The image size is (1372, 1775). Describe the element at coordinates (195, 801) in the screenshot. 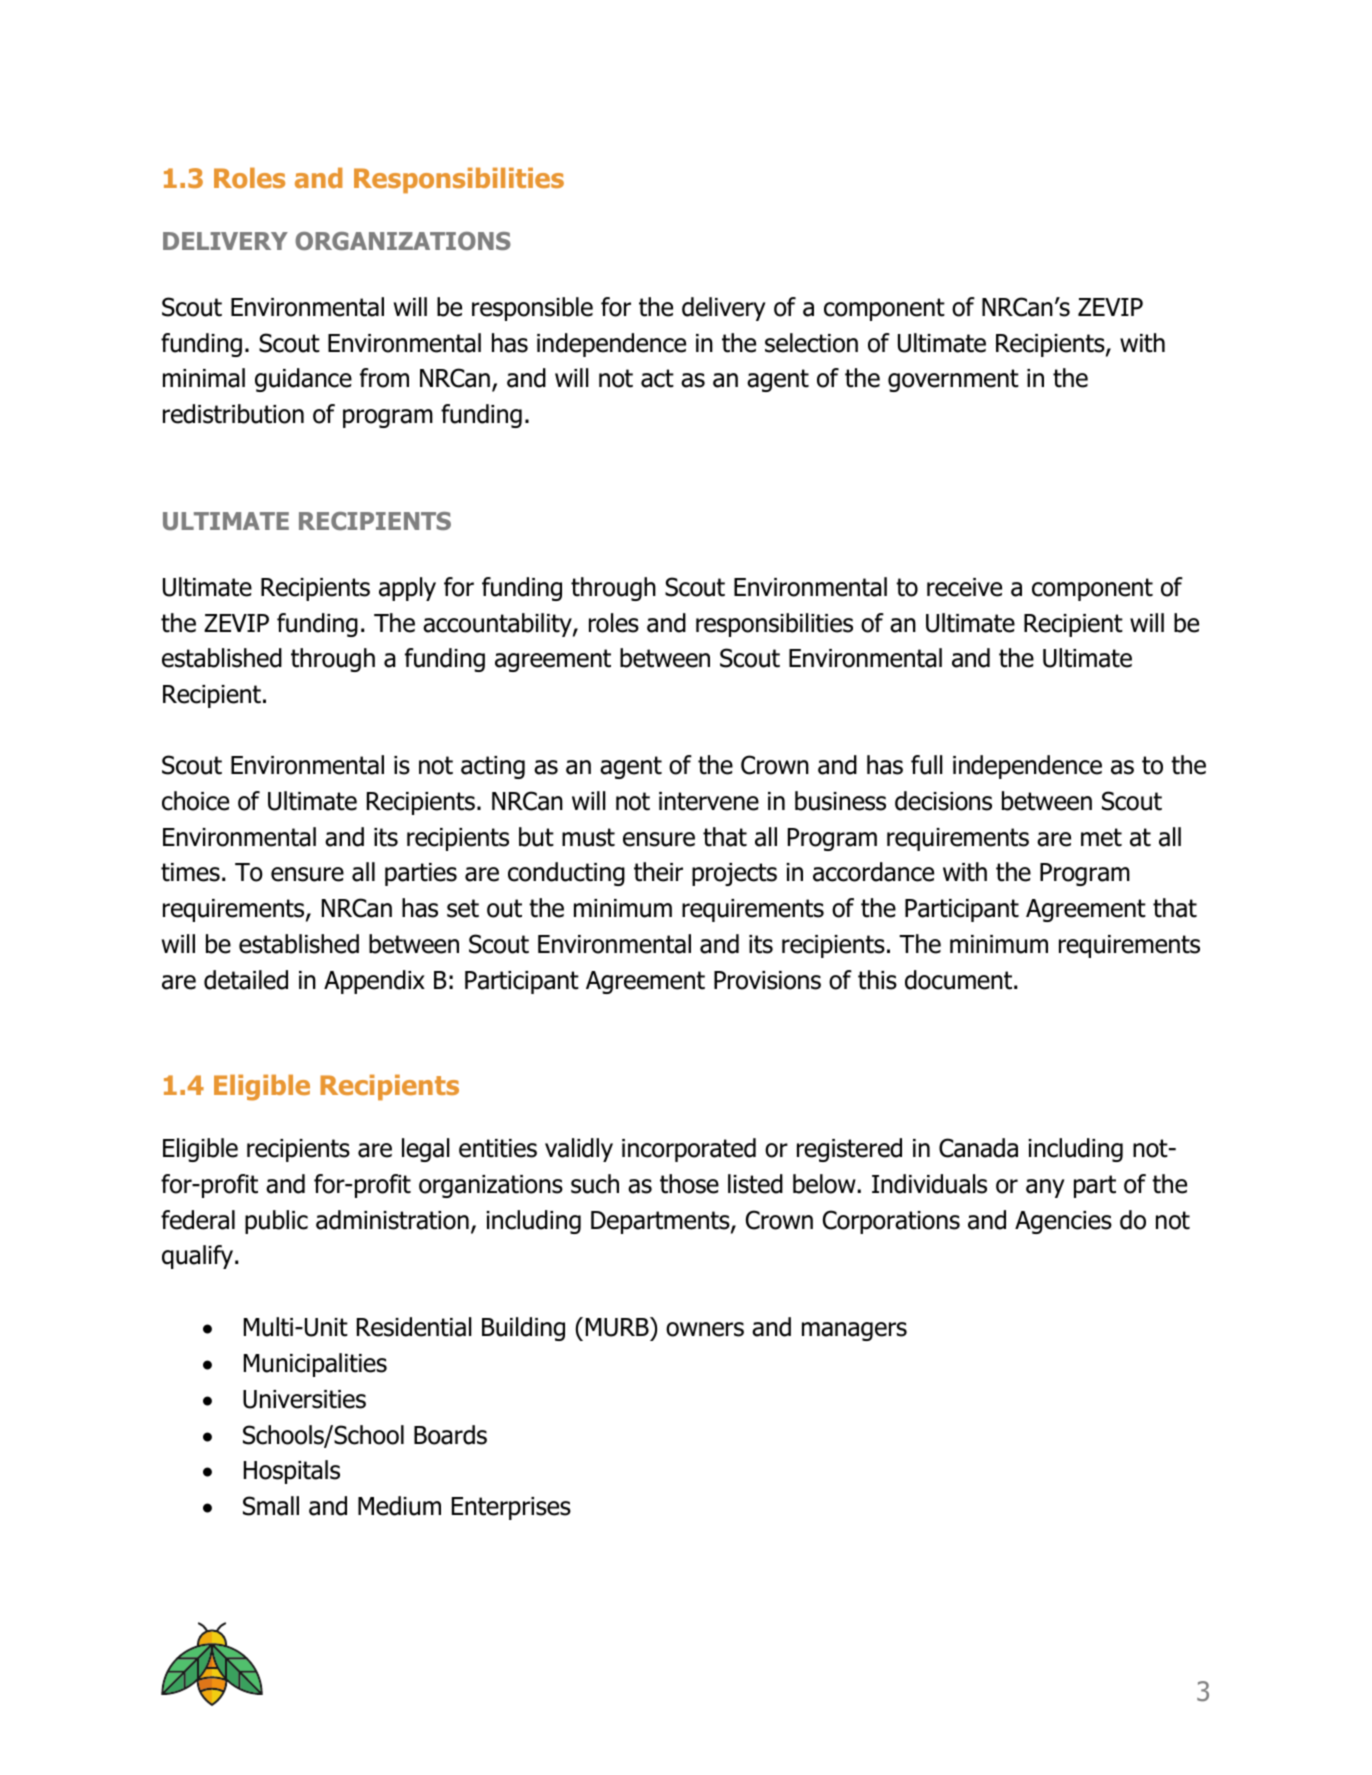

I see `choice` at that location.
